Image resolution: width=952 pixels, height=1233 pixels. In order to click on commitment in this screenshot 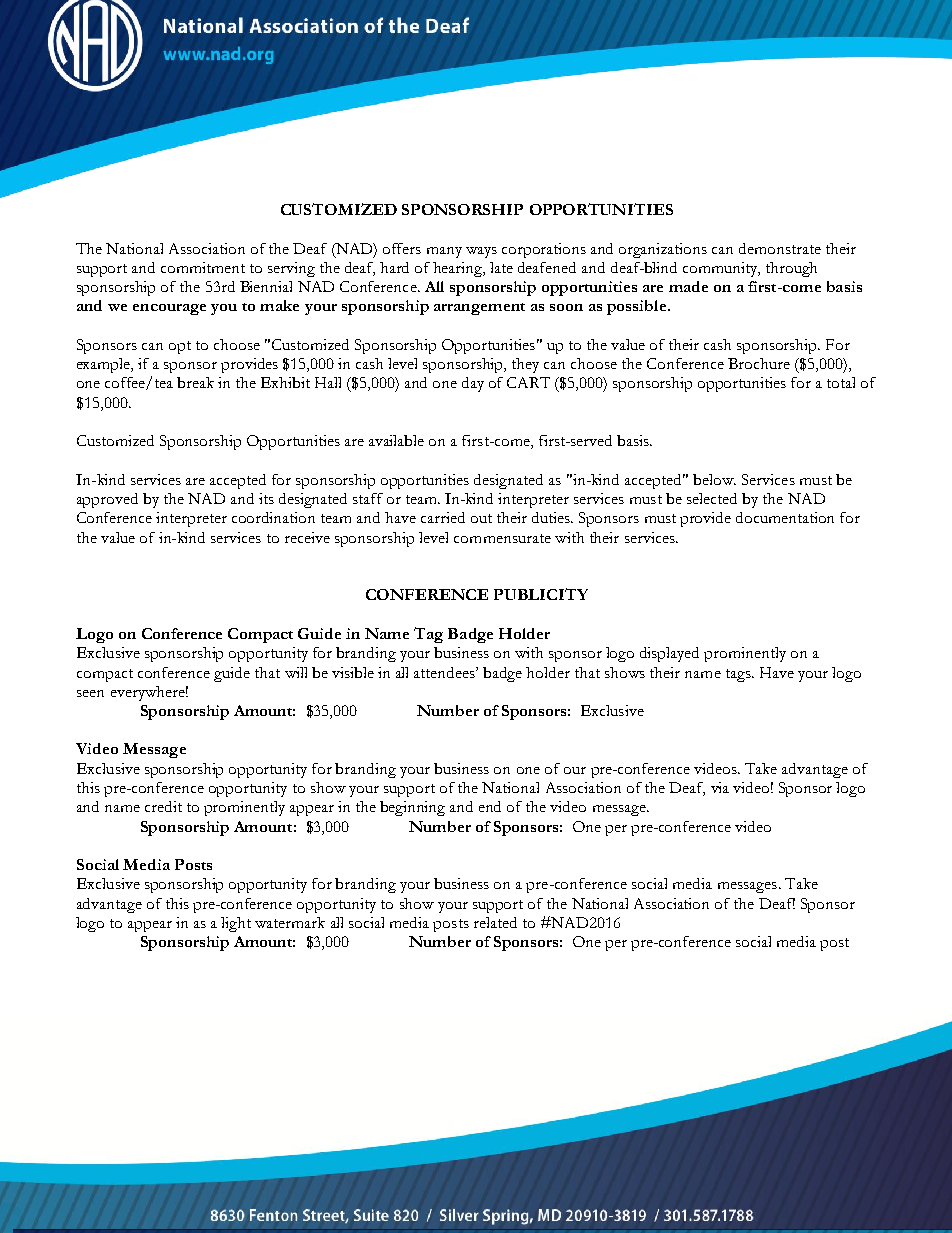, I will do `click(203, 267)`.
